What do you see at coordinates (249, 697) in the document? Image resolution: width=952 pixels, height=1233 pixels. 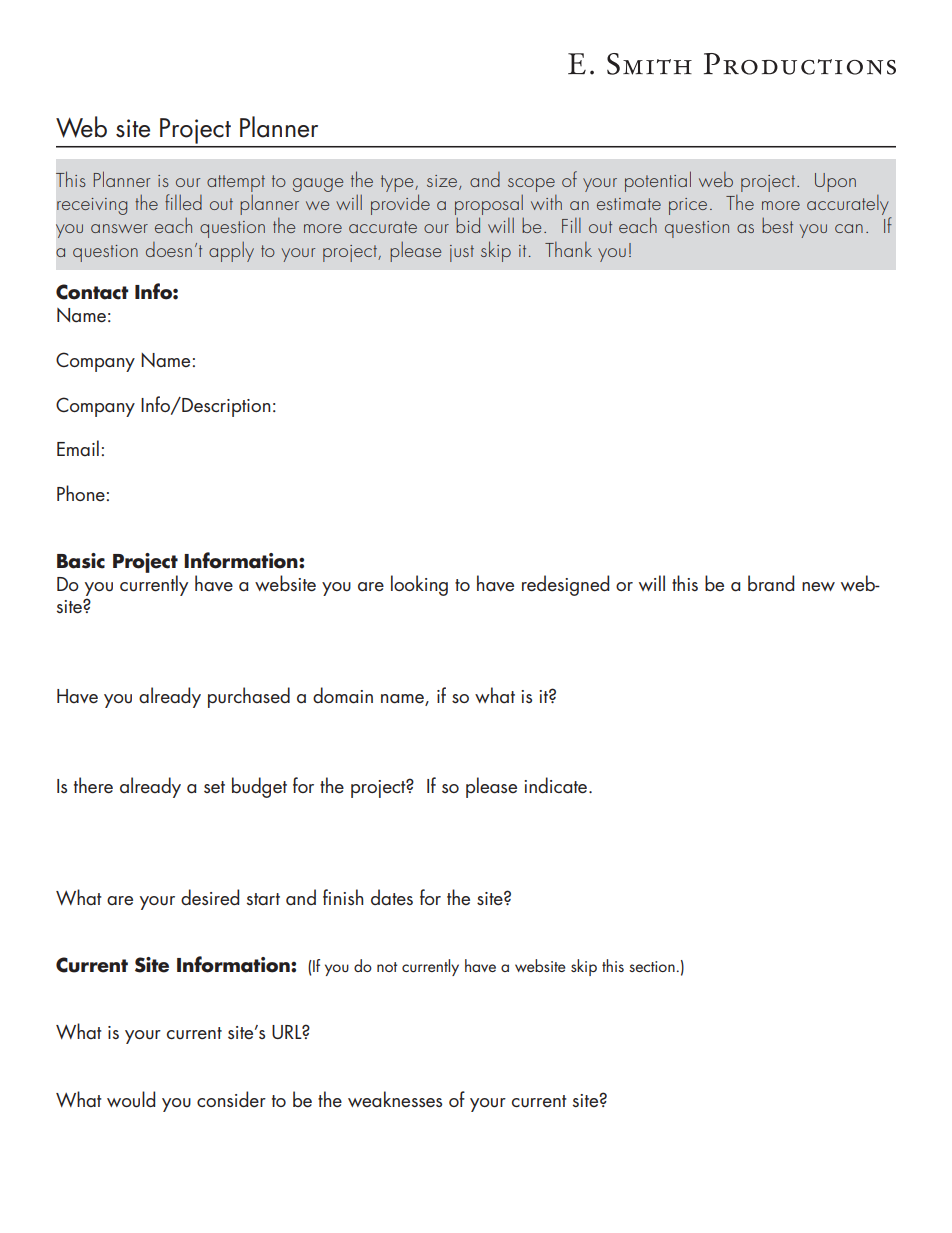 I see `purchased` at bounding box center [249, 697].
